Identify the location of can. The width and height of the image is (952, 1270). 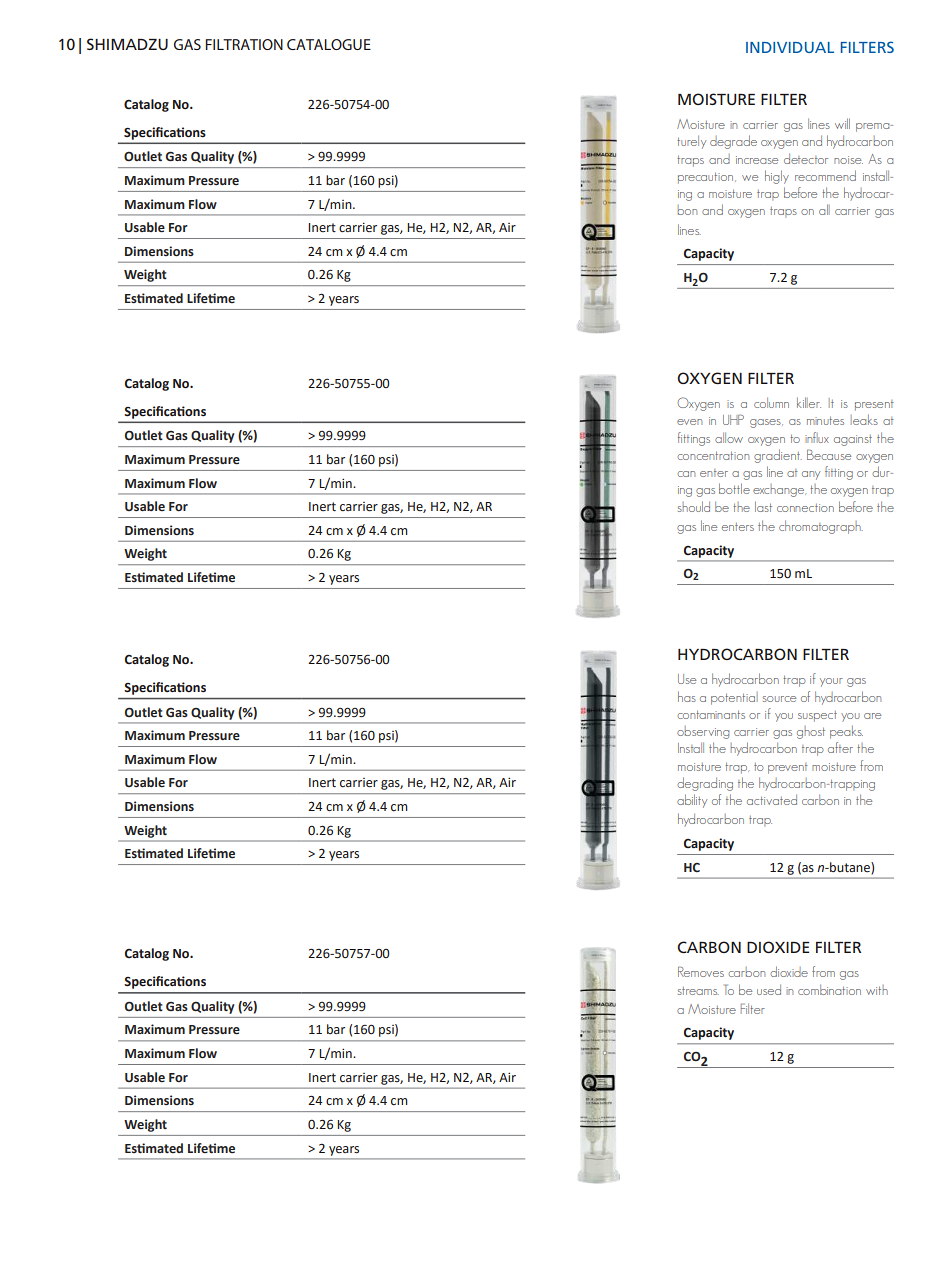
(686, 474).
